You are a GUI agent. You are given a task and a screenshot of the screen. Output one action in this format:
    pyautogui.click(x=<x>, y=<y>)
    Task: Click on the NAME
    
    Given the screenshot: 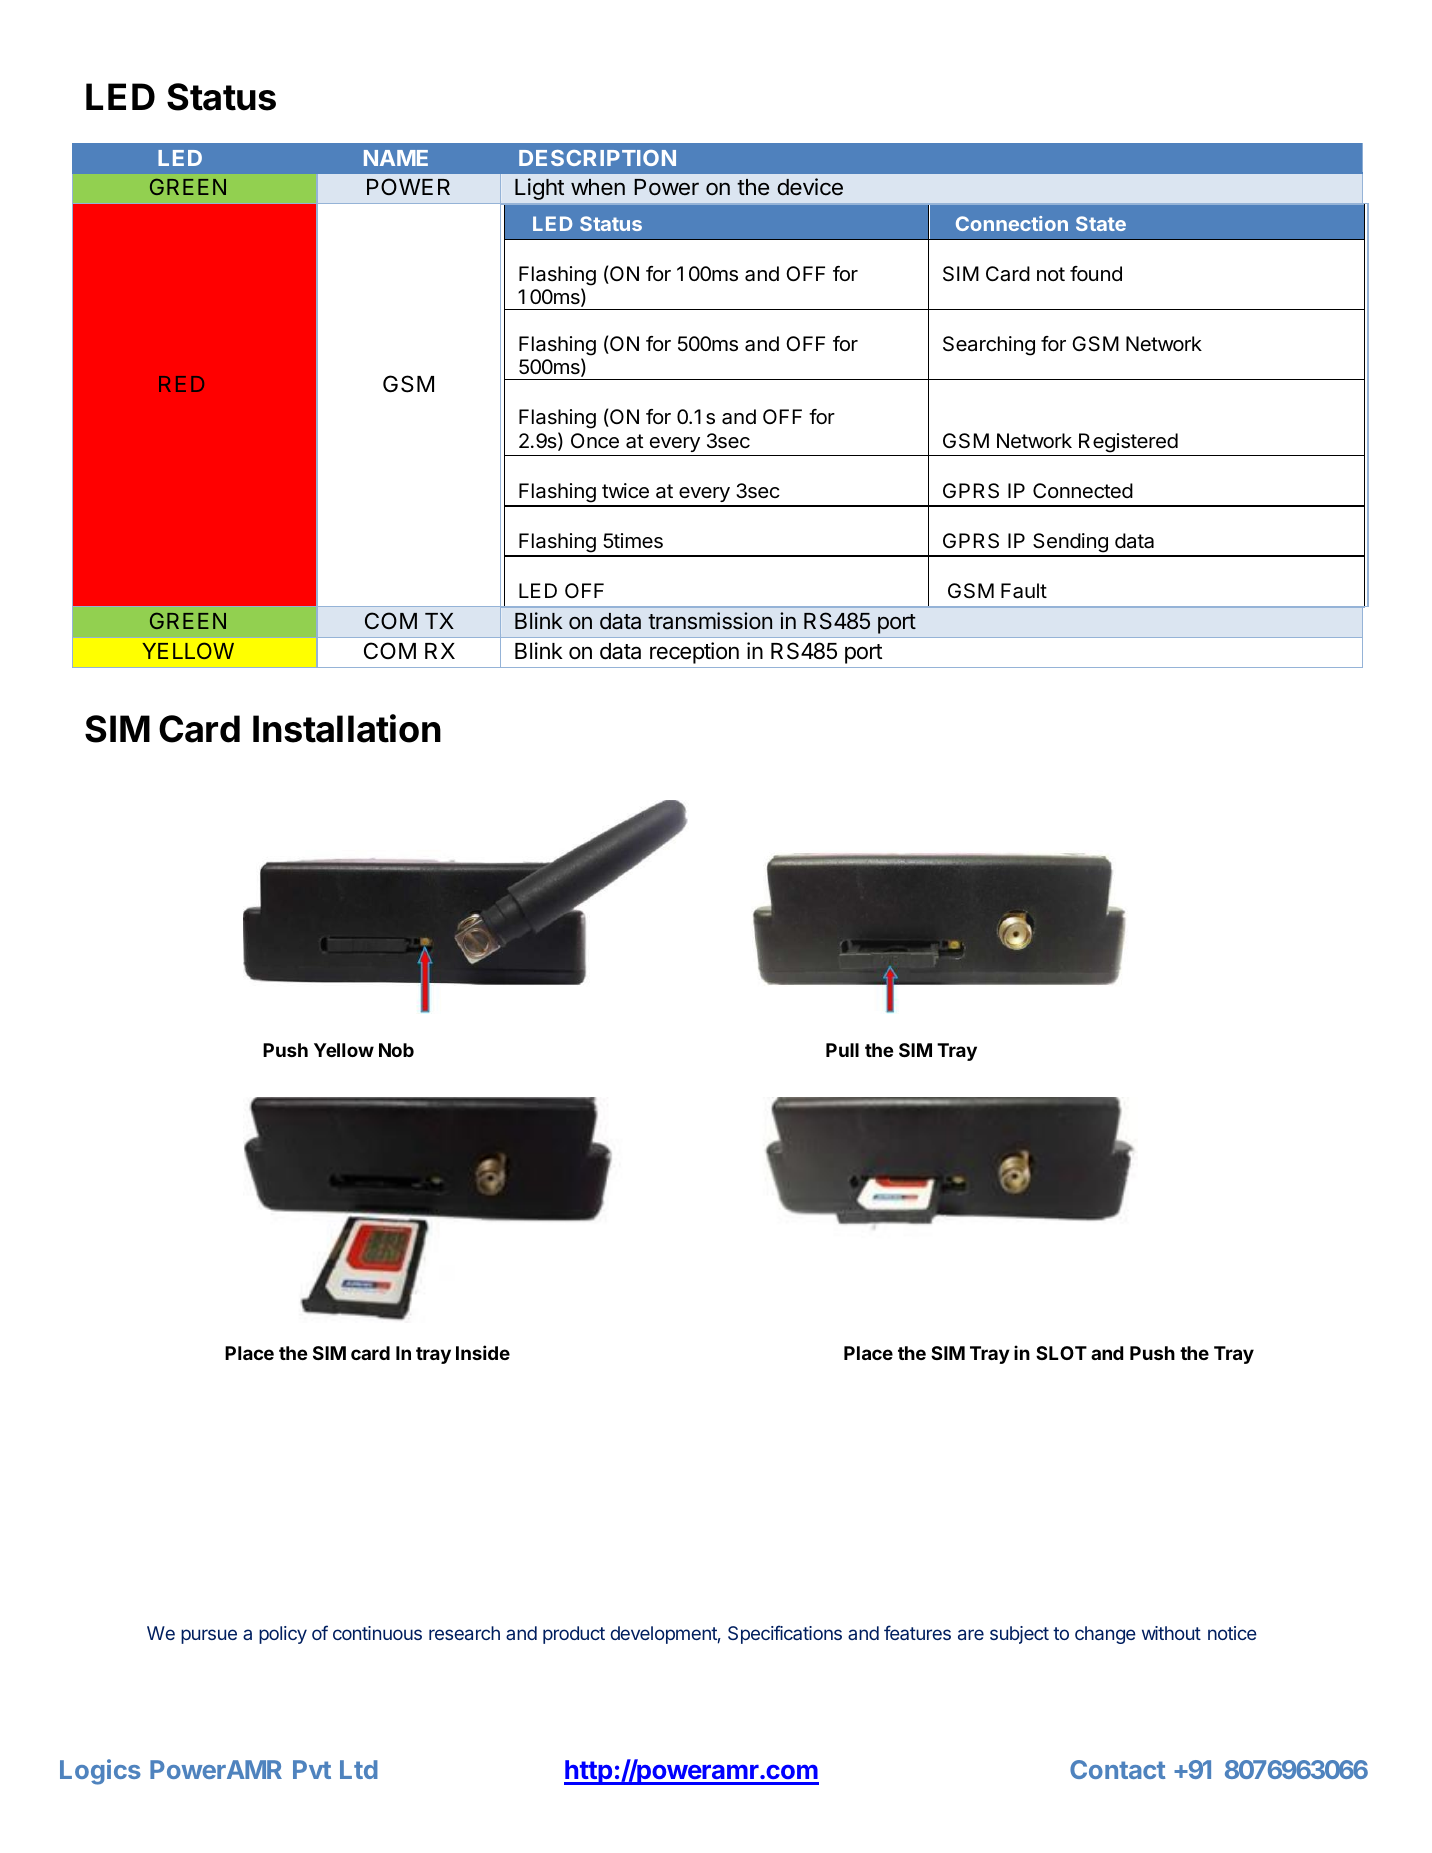 What is the action you would take?
    pyautogui.click(x=396, y=158)
